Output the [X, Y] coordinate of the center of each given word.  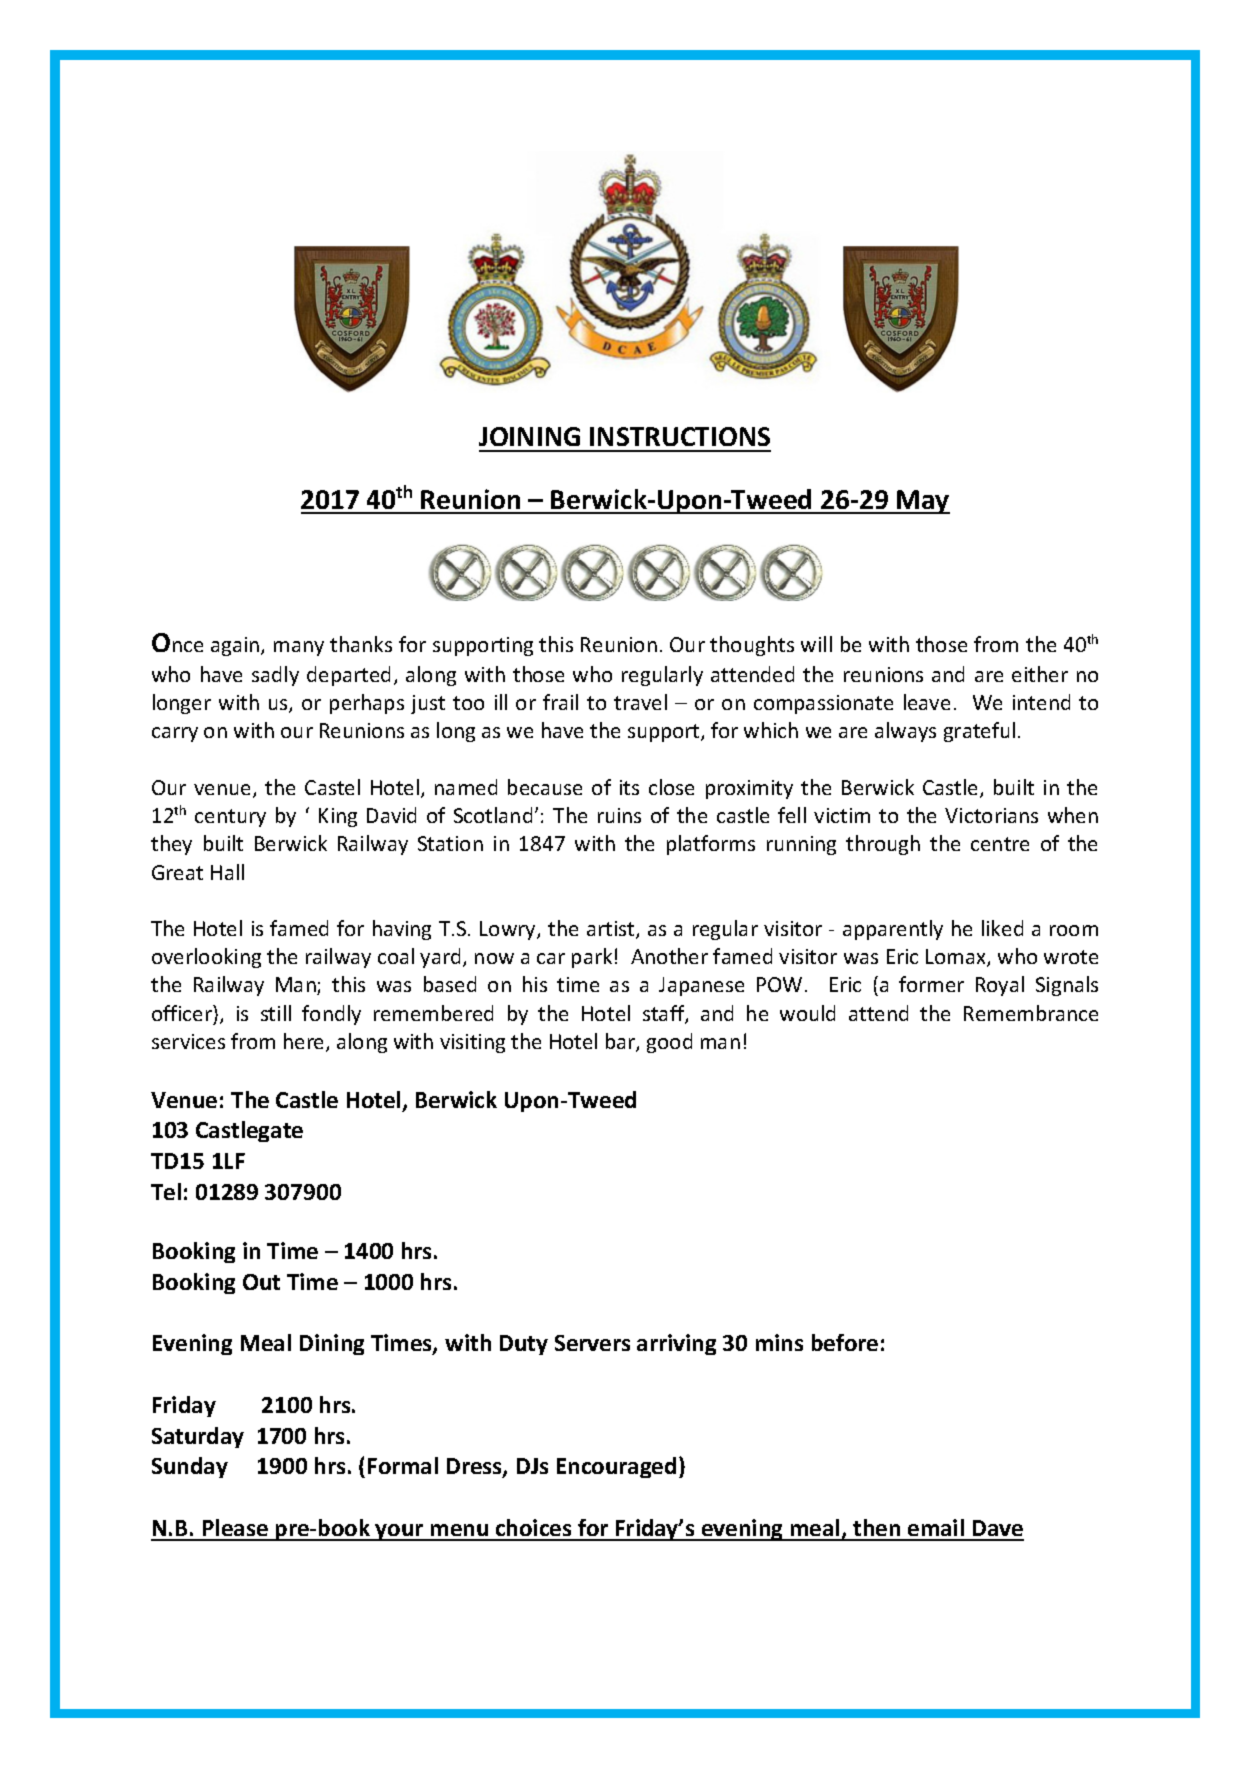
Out [261, 1282]
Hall [227, 872]
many [299, 648]
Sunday [190, 1467]
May [922, 502]
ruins [619, 815]
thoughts [752, 646]
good [669, 1043]
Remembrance [1031, 1013]
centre [1000, 844]
